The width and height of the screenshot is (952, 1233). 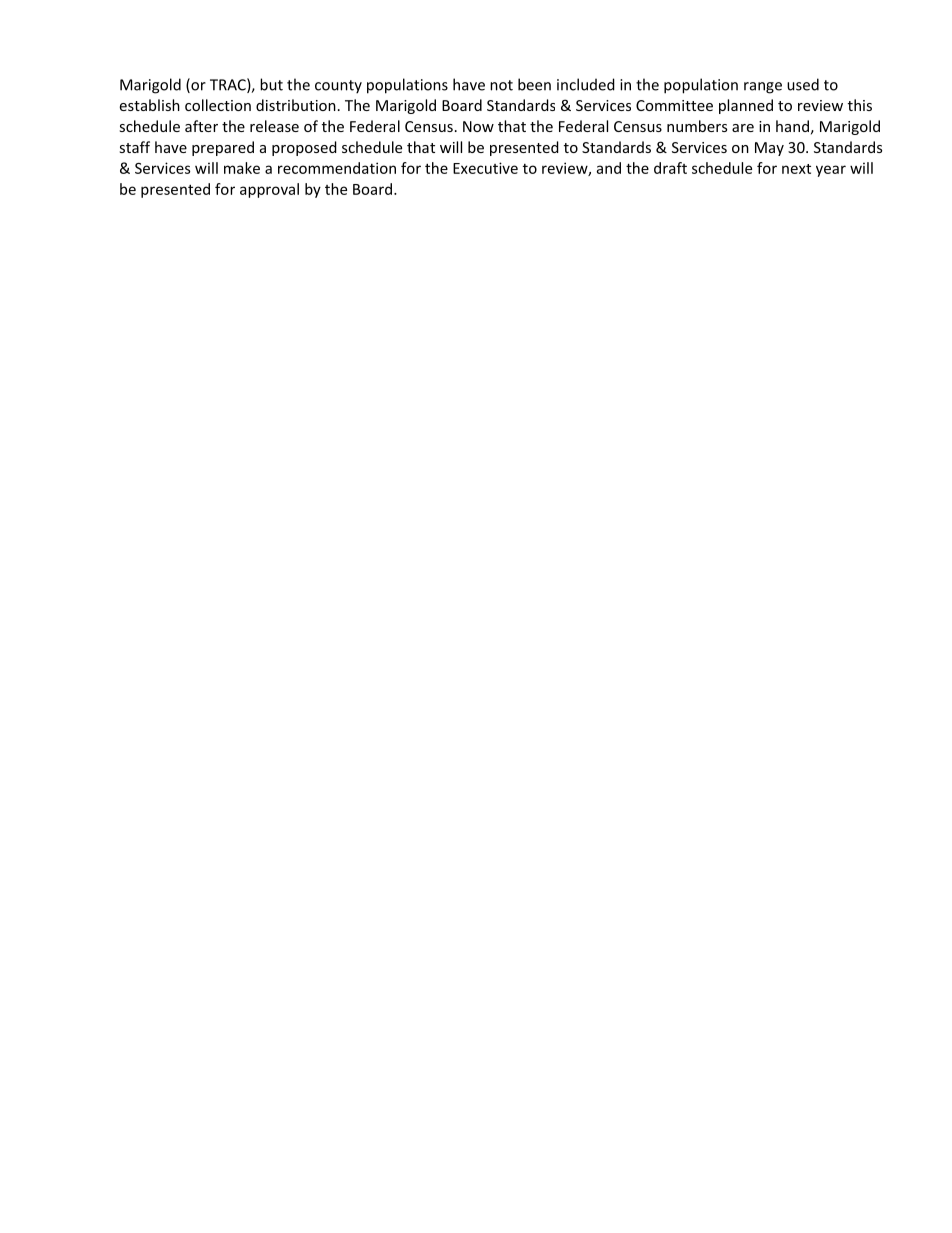 I want to click on prepared, so click(x=223, y=148).
